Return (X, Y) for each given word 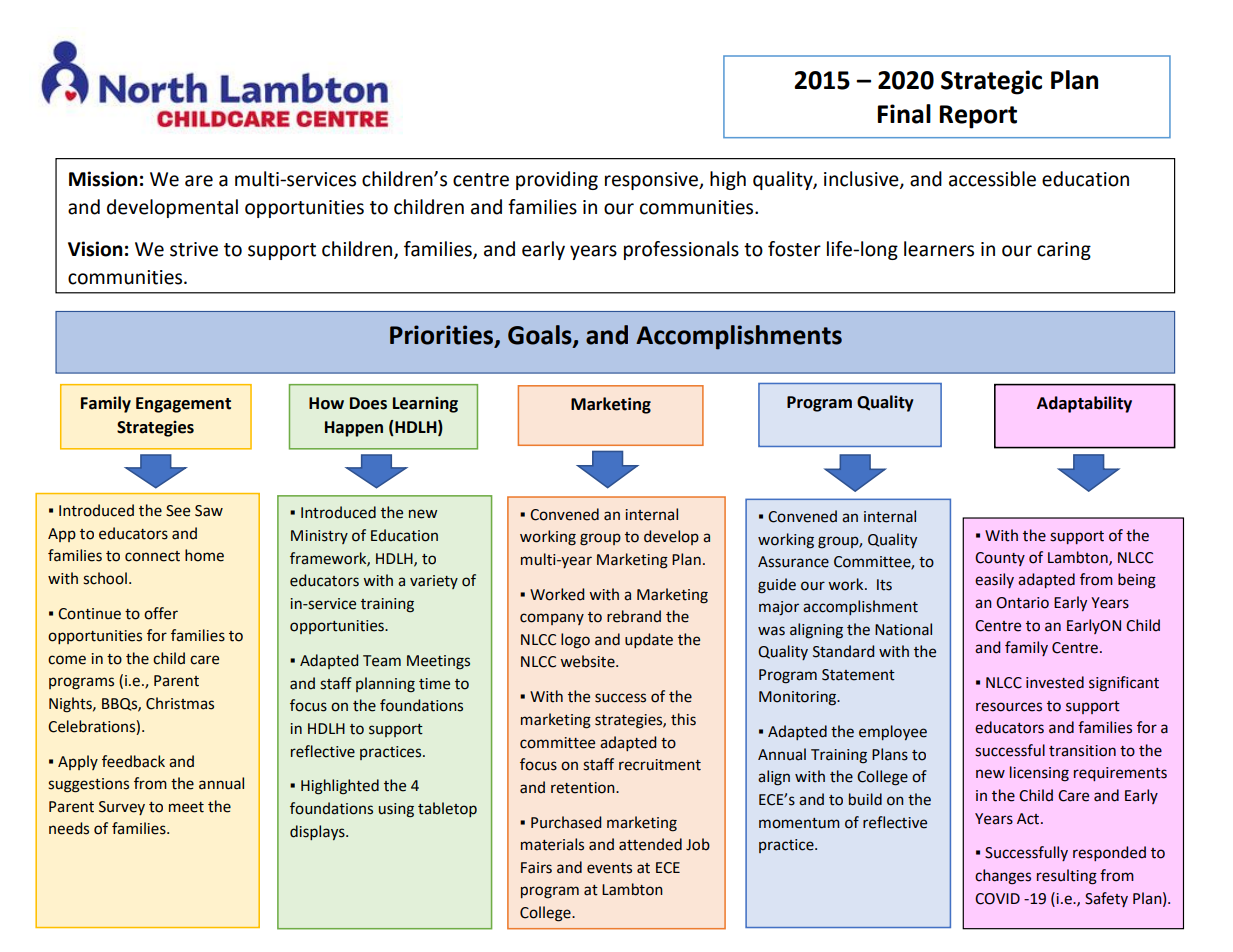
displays (318, 832)
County (1000, 559)
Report (978, 117)
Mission (103, 179)
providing (557, 180)
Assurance (793, 562)
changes (1003, 877)
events (609, 868)
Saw (209, 511)
